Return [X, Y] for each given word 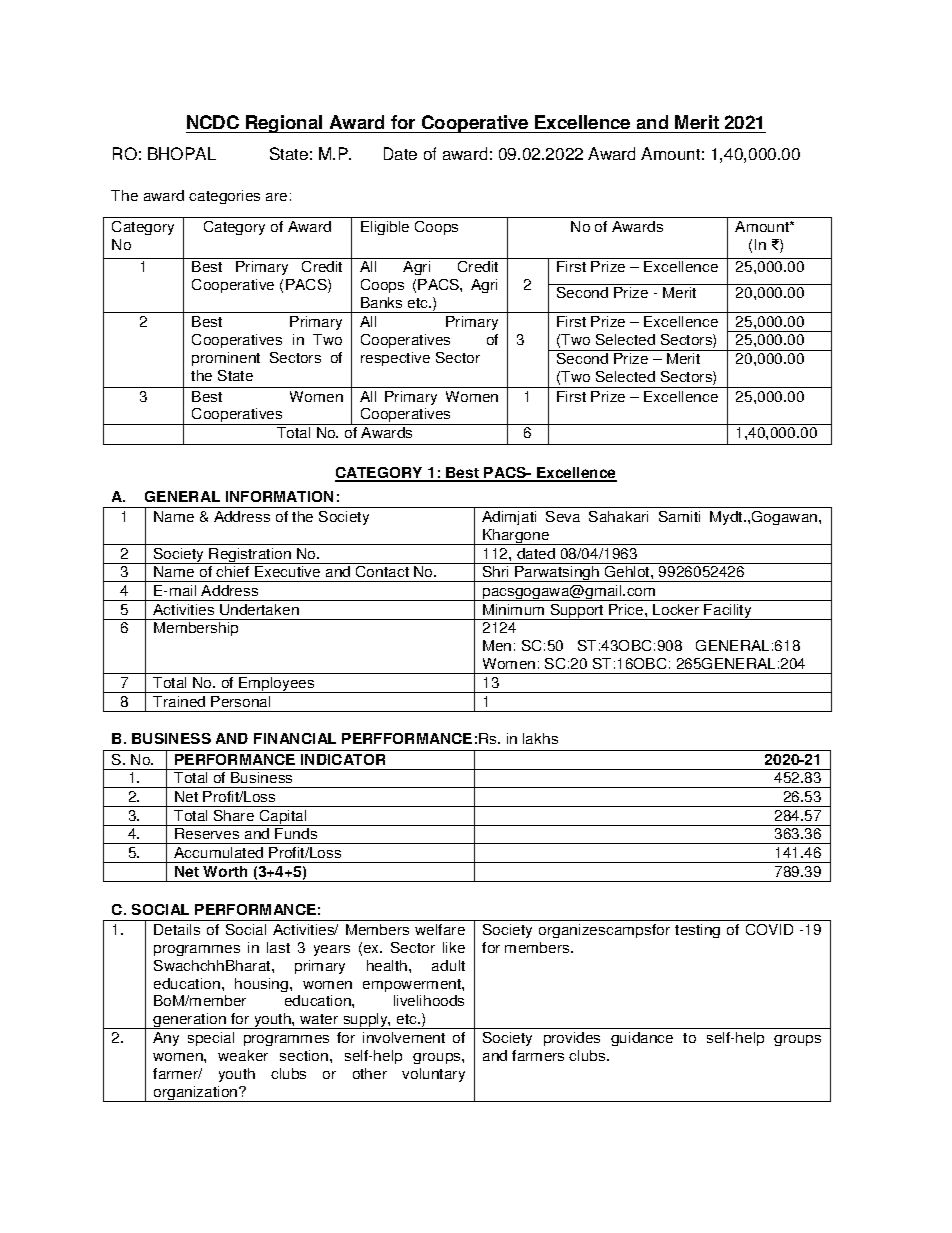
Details [177, 929]
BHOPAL [182, 153]
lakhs [540, 738]
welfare [440, 929]
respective [395, 359]
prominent [226, 359]
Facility [728, 612]
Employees [277, 685]
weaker [243, 1055]
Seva [563, 516]
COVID [769, 929]
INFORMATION [279, 496]
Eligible [385, 228]
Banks [381, 302]
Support [577, 612]
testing [697, 931]
